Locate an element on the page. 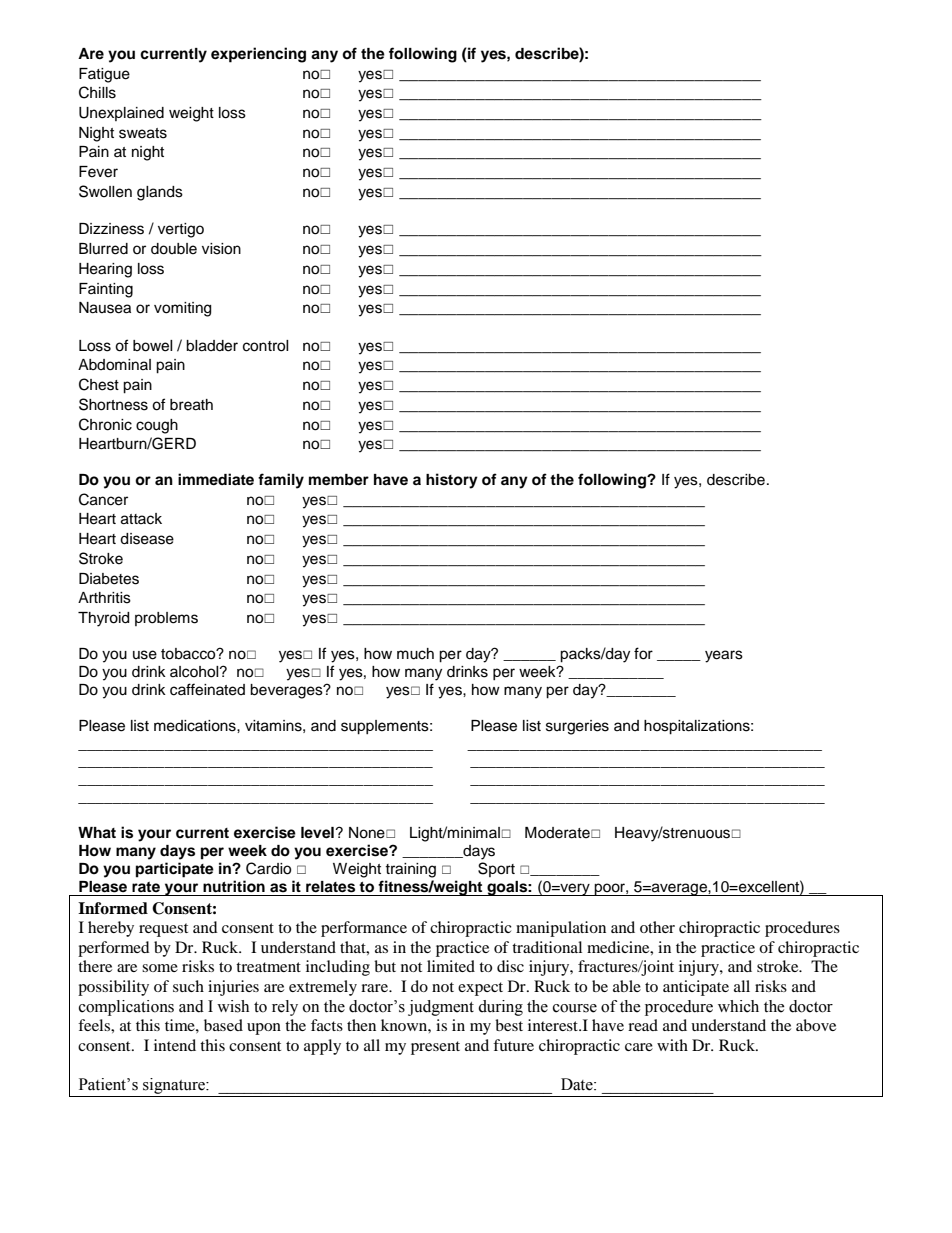  history is located at coordinates (452, 481).
